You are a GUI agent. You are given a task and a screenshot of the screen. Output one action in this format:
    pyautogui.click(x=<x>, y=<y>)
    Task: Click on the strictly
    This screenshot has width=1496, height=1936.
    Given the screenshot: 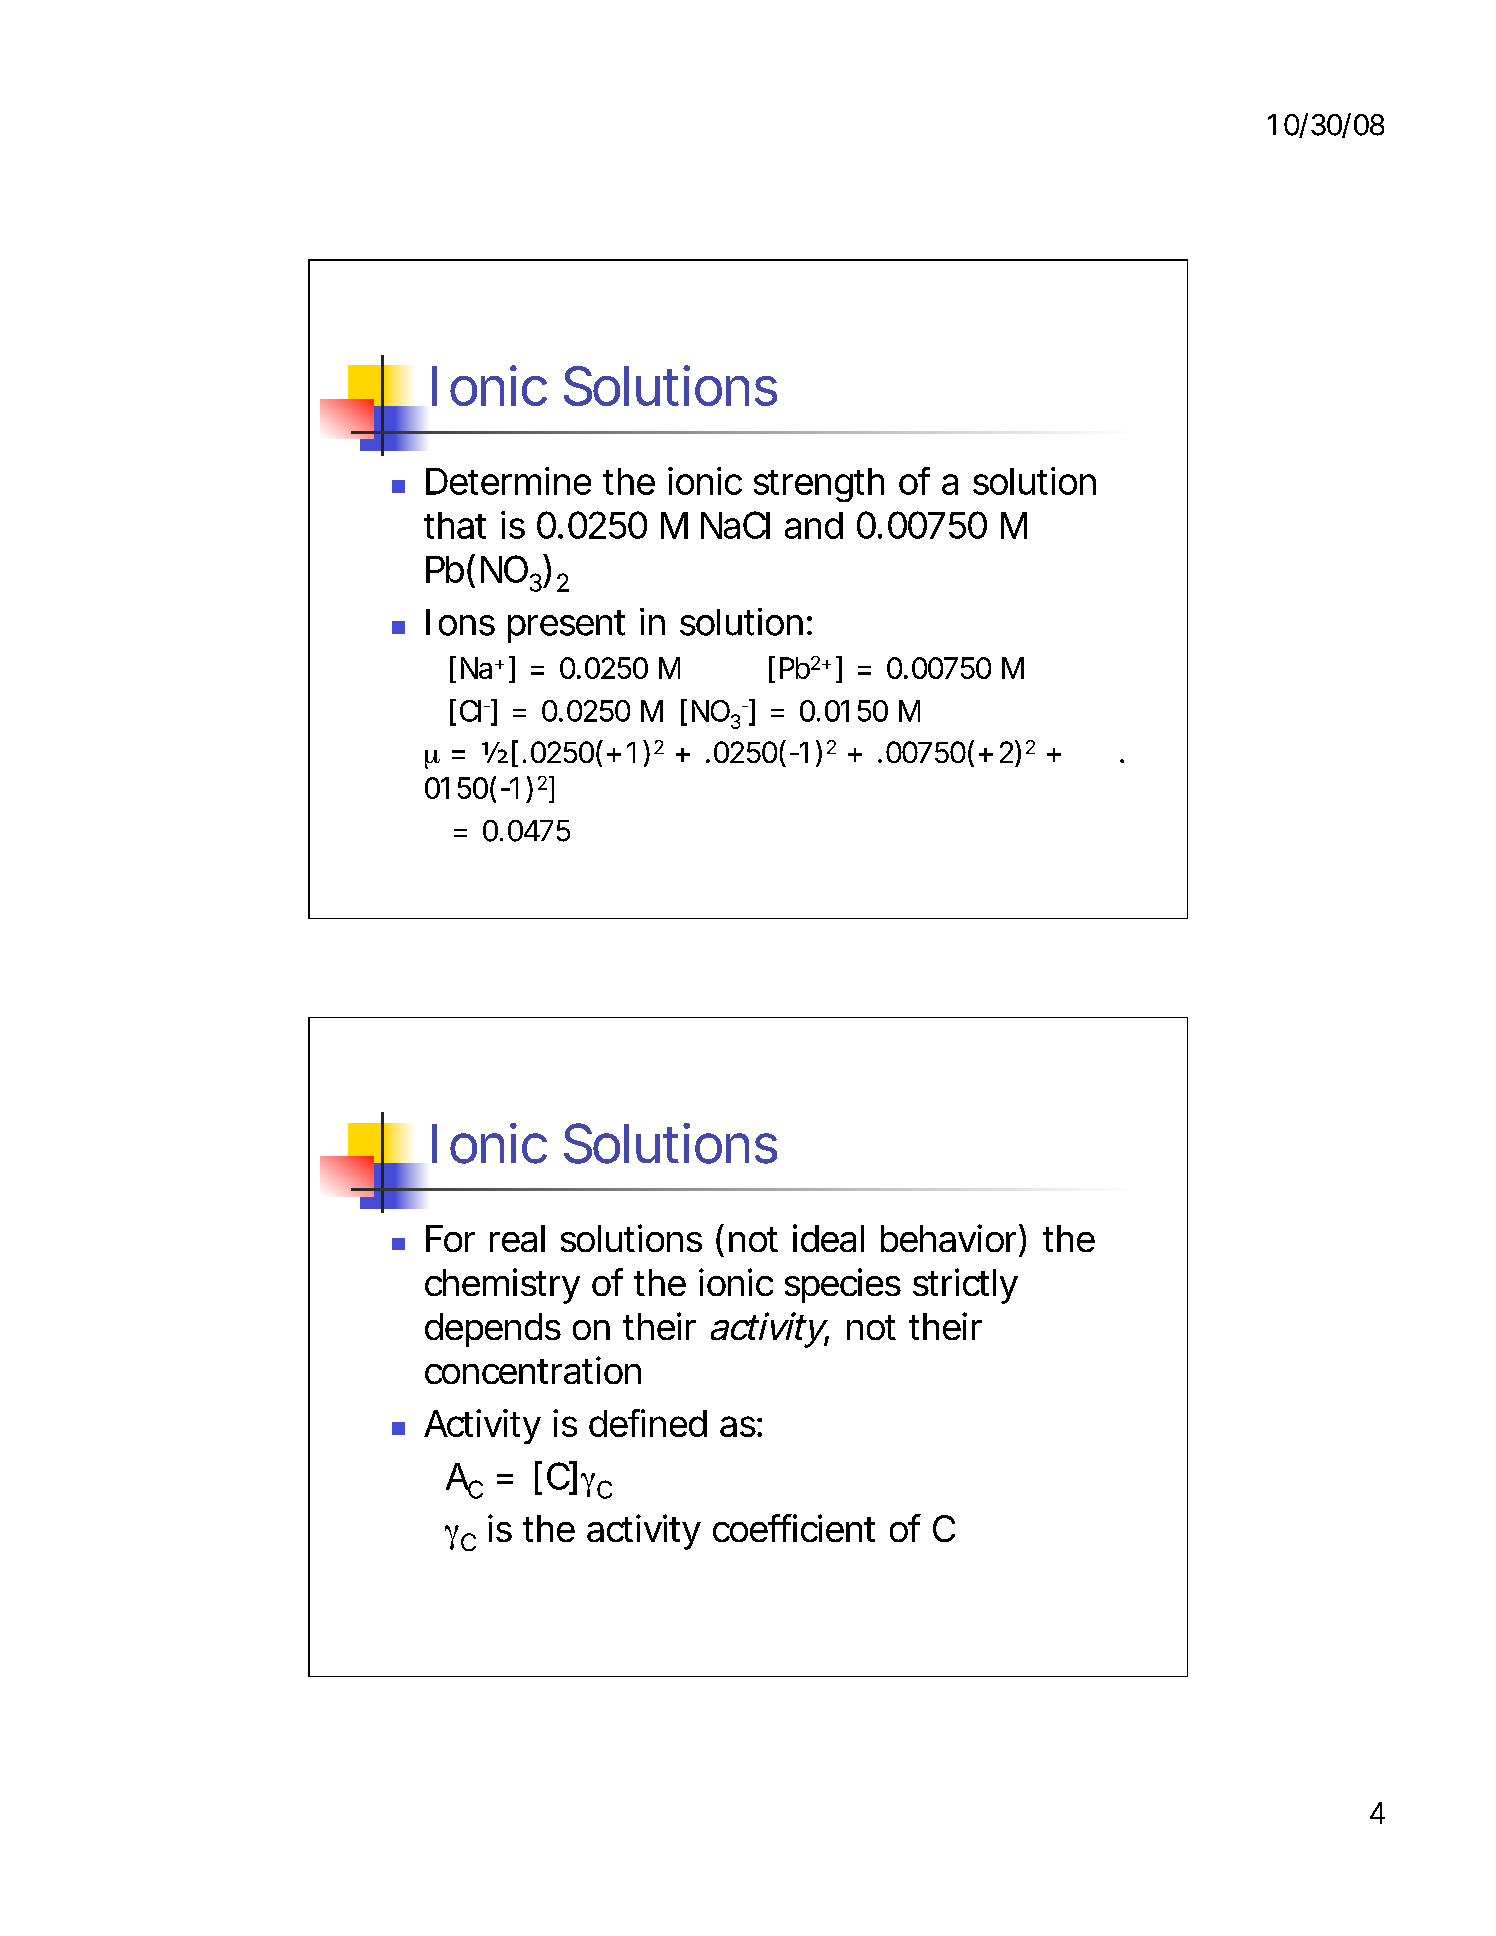 What is the action you would take?
    pyautogui.click(x=965, y=1286)
